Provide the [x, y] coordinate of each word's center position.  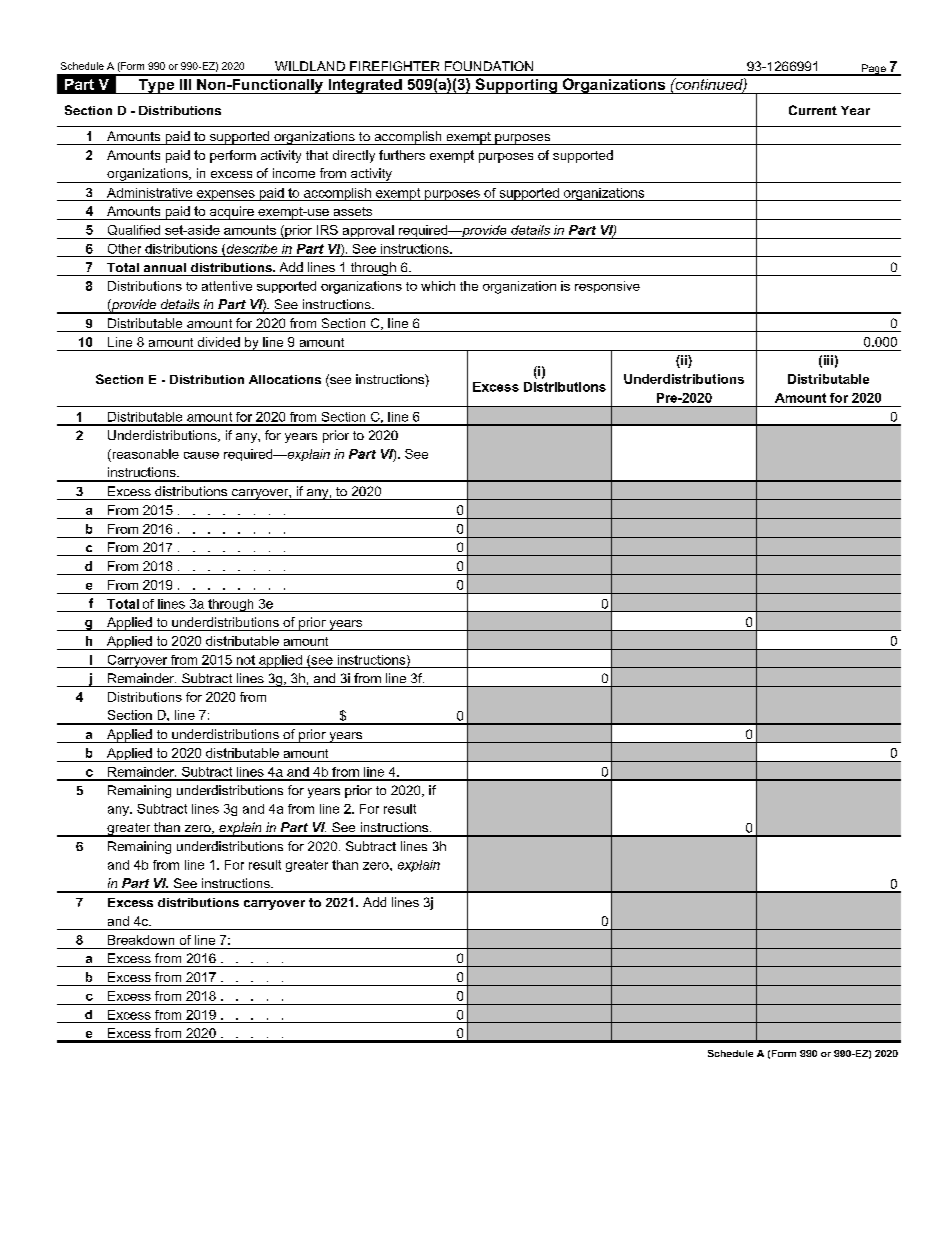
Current [813, 110]
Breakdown [141, 940]
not [246, 660]
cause [201, 455]
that [317, 155]
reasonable [144, 454]
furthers [402, 155]
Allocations [285, 379]
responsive [607, 287]
